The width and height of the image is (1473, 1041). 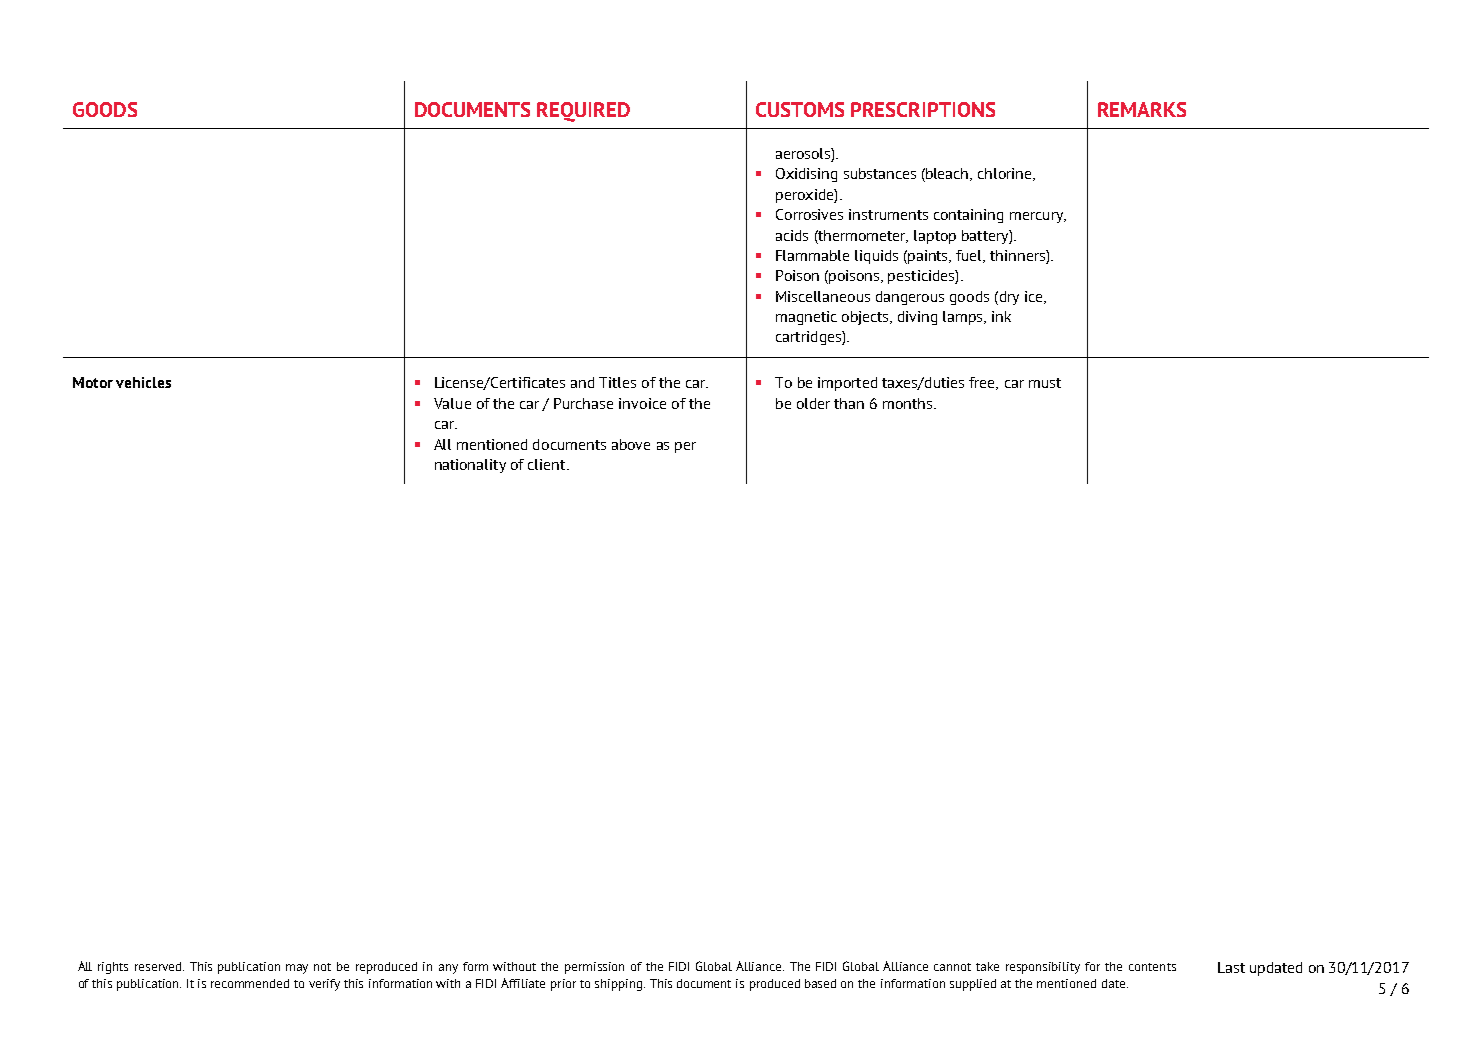 I want to click on invoice, so click(x=642, y=403).
